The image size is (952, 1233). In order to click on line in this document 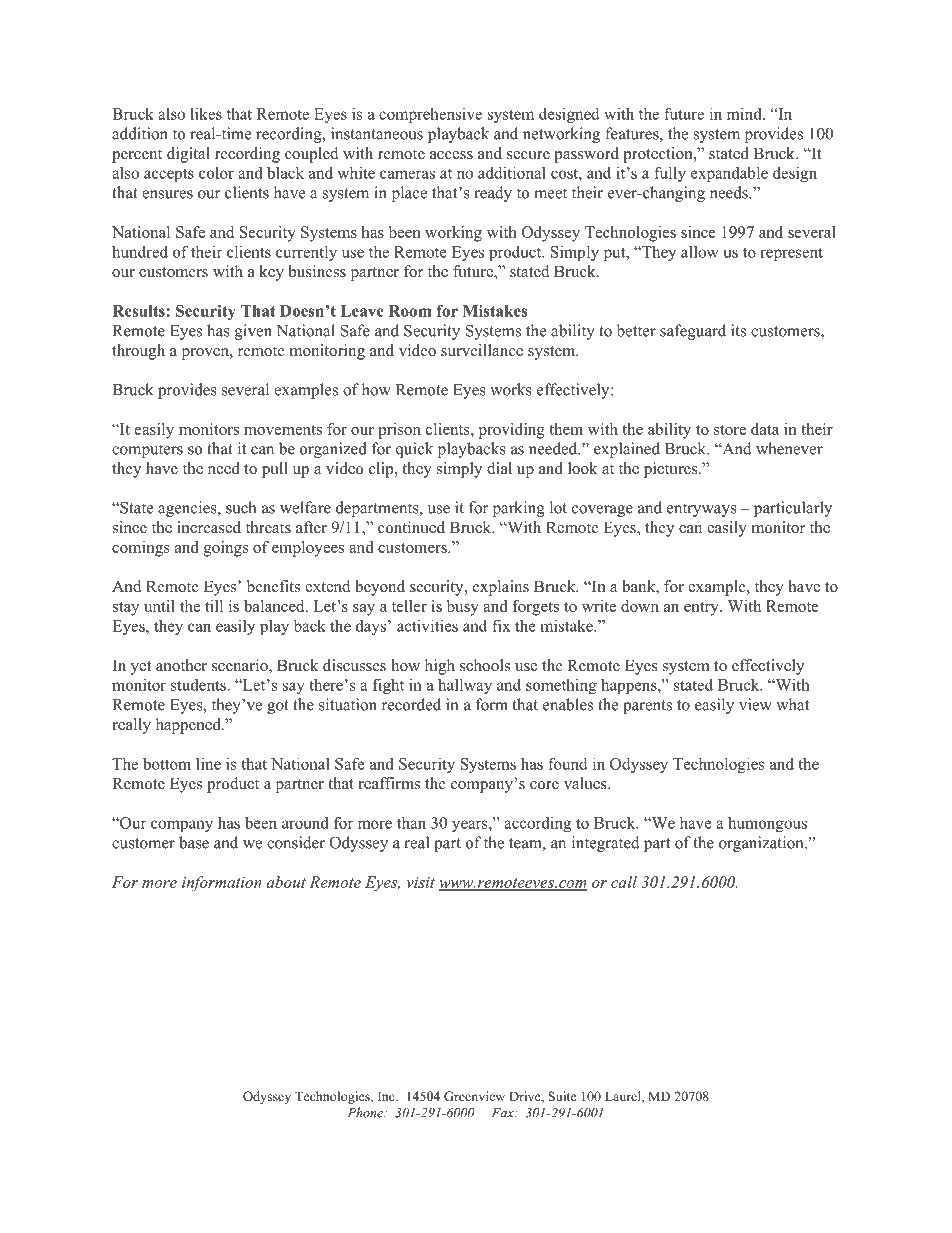, I will do `click(208, 763)`.
